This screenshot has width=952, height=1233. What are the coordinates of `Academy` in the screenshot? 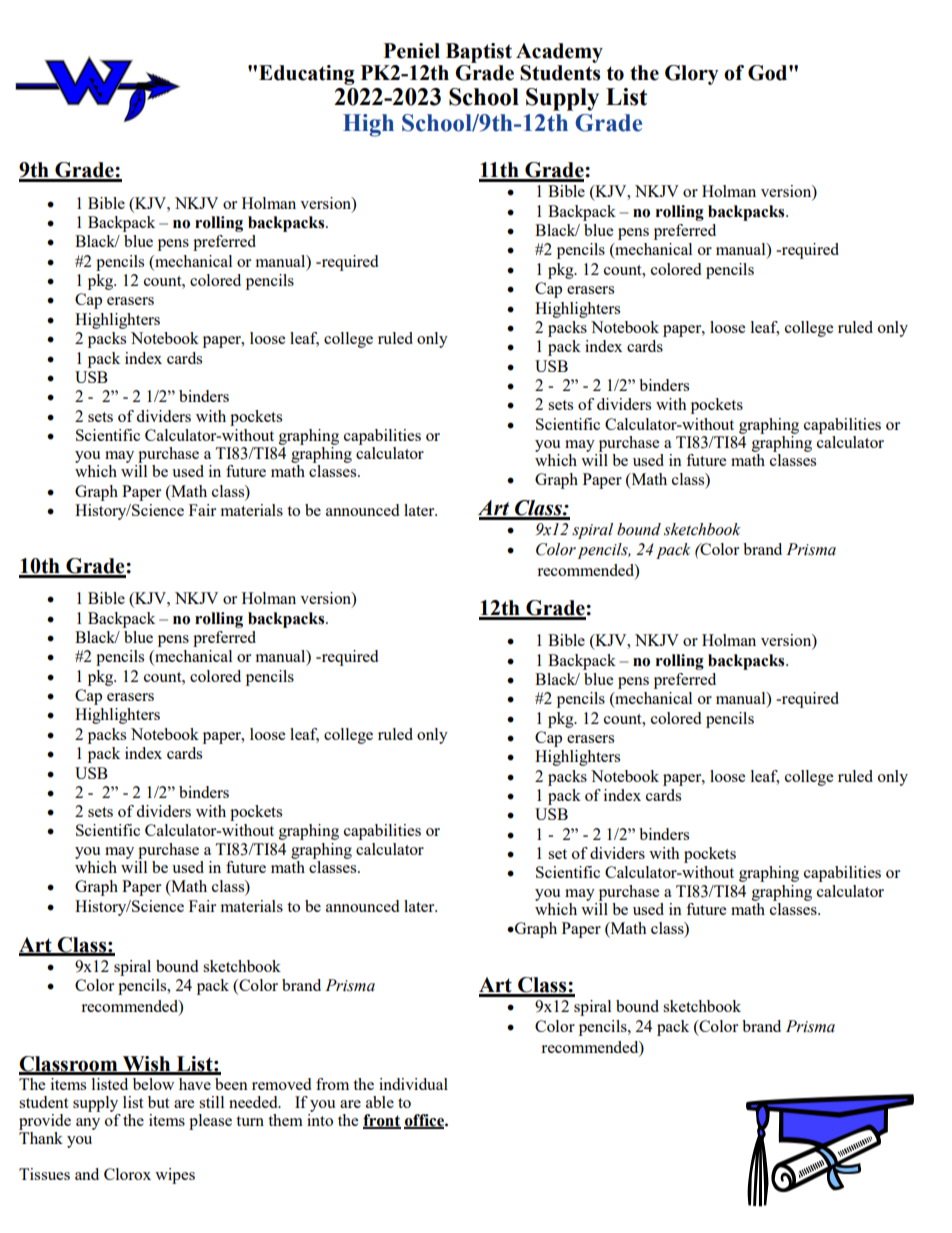 It's located at (559, 53).
